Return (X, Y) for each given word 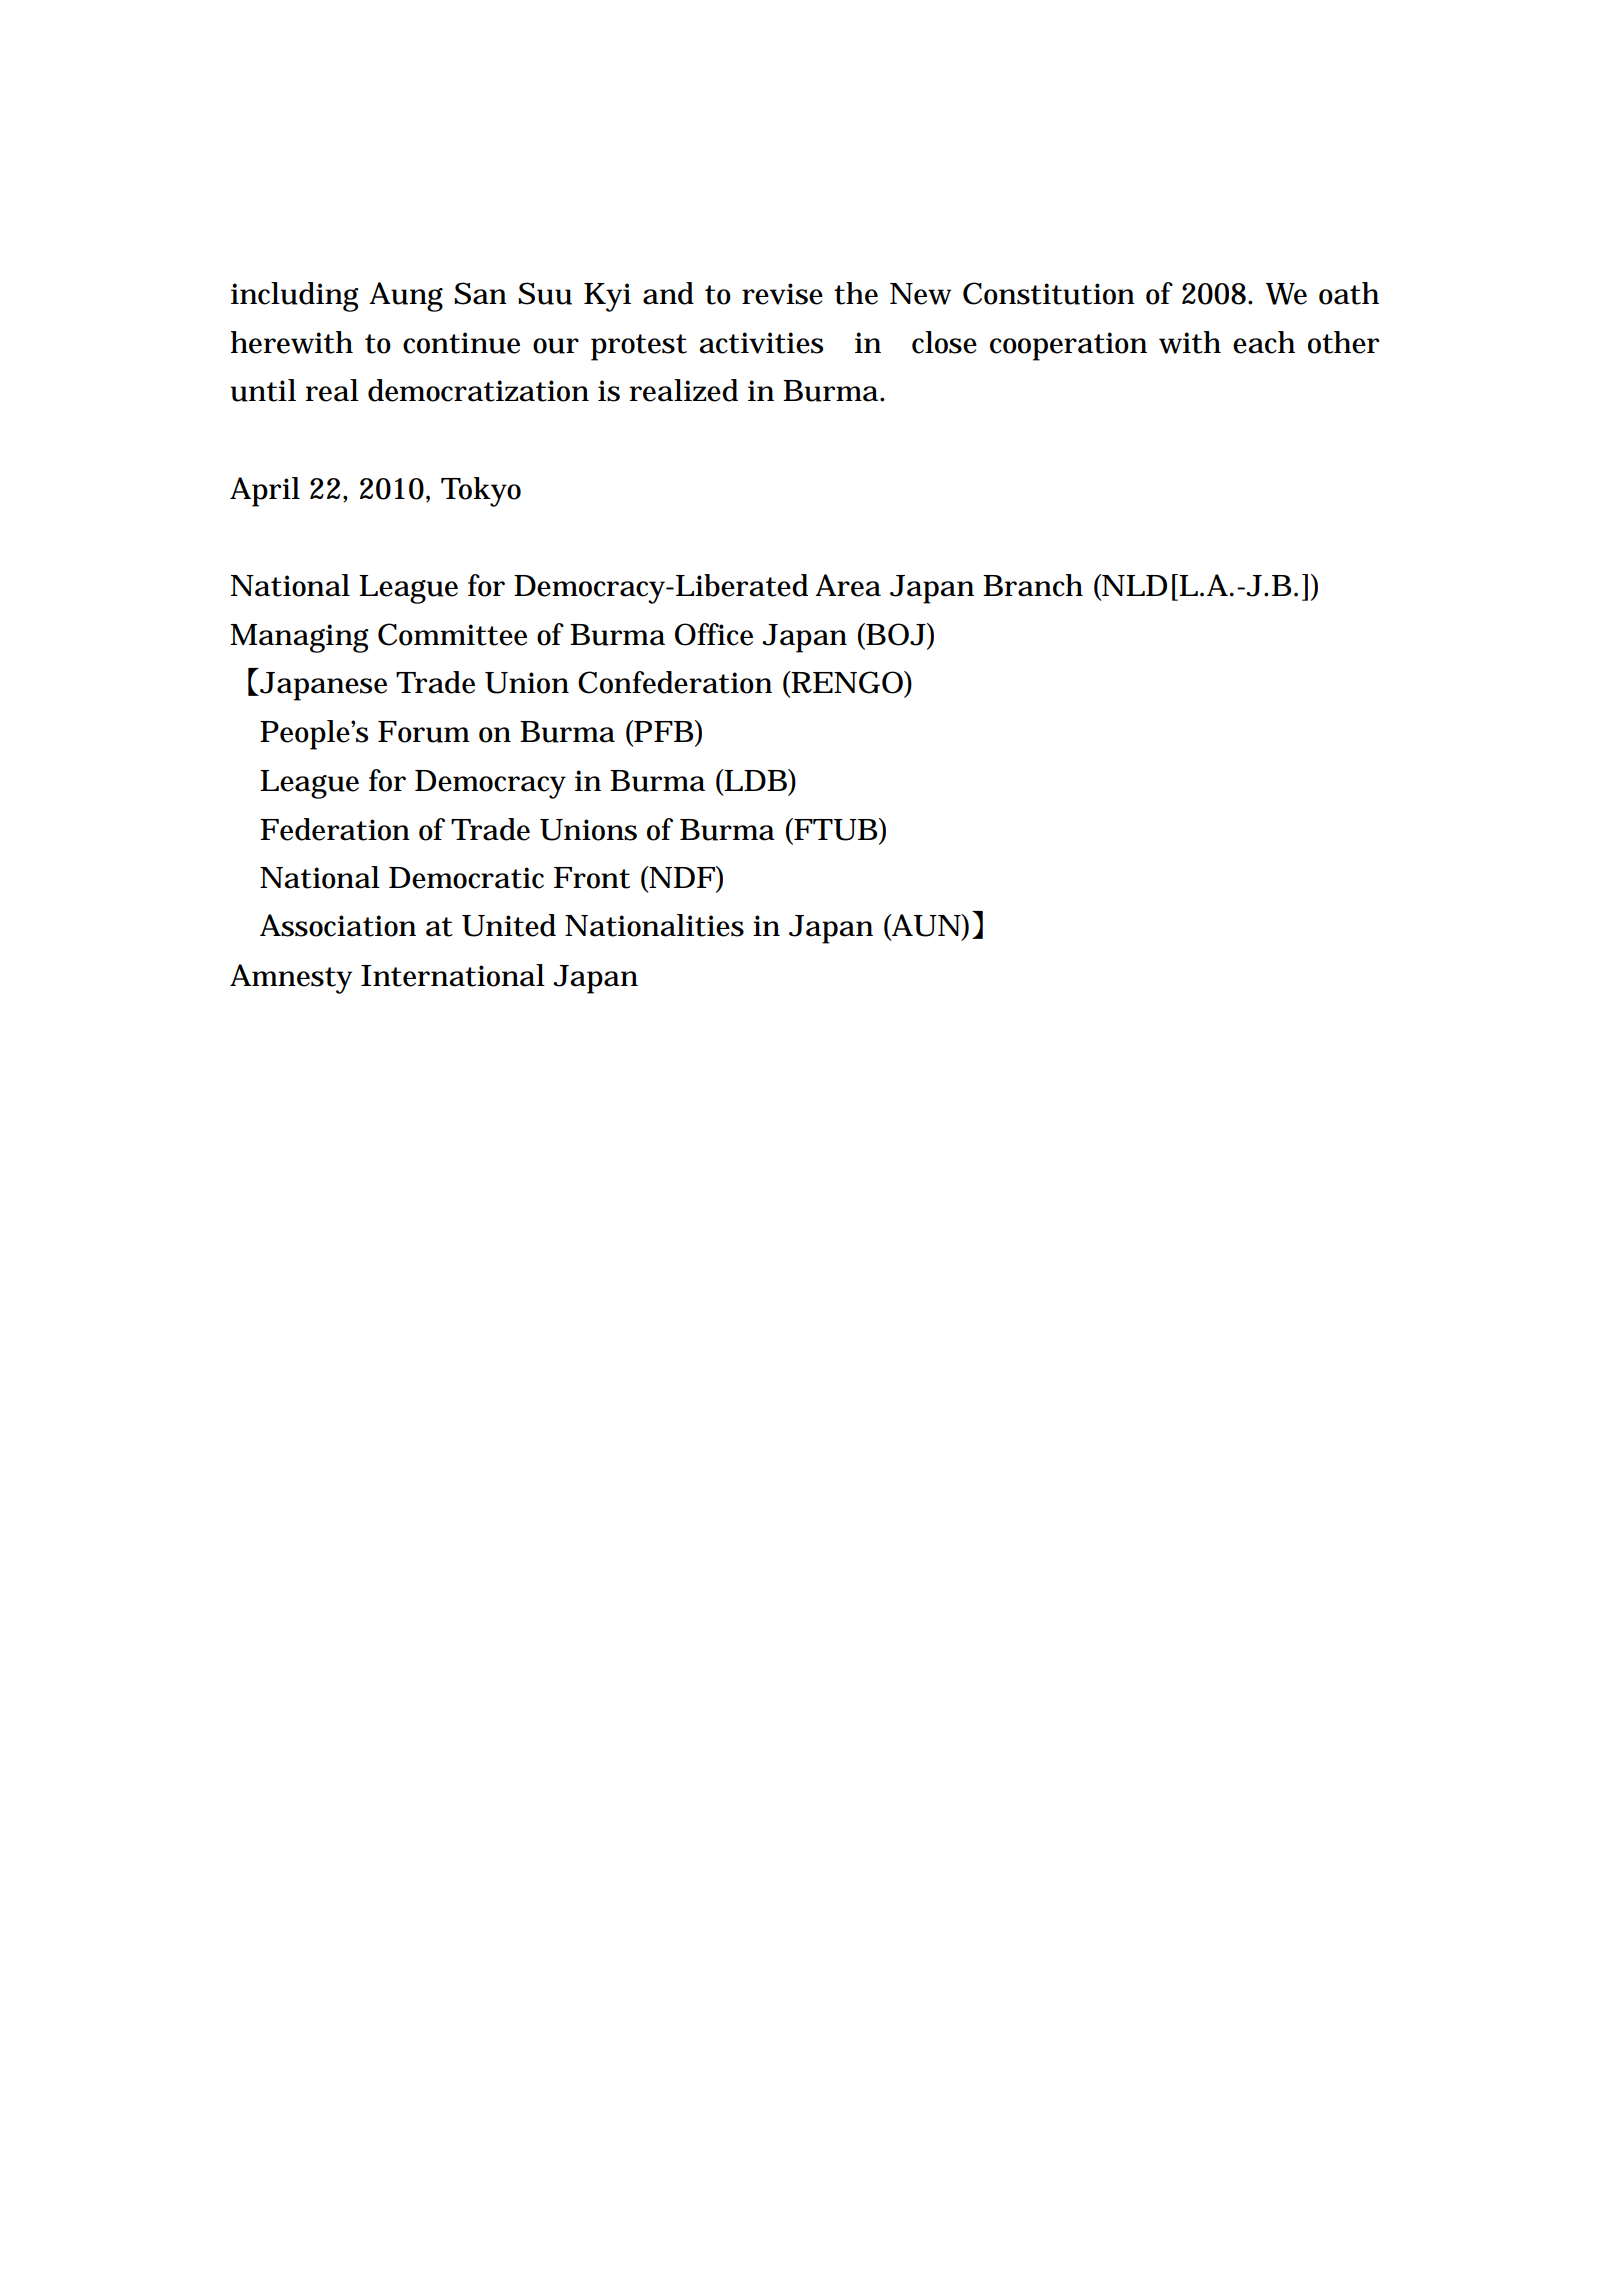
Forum (423, 732)
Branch (1033, 585)
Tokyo (481, 492)
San (480, 293)
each (1264, 342)
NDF (681, 877)
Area (848, 585)
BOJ (895, 634)
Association (338, 925)
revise (782, 294)
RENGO (847, 683)
